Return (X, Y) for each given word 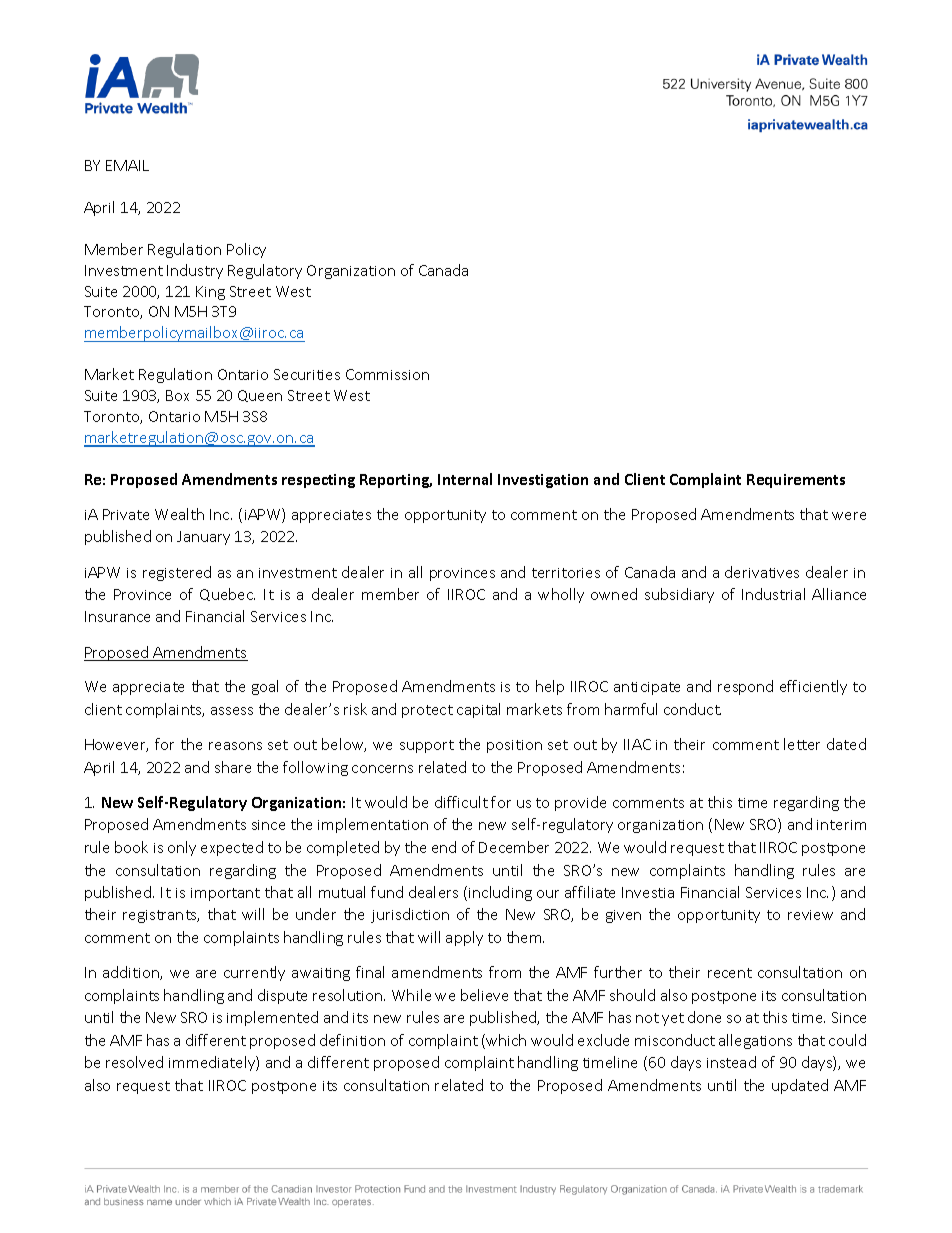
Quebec (227, 594)
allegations (755, 1041)
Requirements (796, 481)
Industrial (773, 594)
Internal (465, 479)
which (505, 1041)
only (182, 848)
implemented (272, 1018)
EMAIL (127, 165)
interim (841, 825)
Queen (260, 396)
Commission (387, 374)
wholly (561, 595)
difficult (461, 802)
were (849, 516)
